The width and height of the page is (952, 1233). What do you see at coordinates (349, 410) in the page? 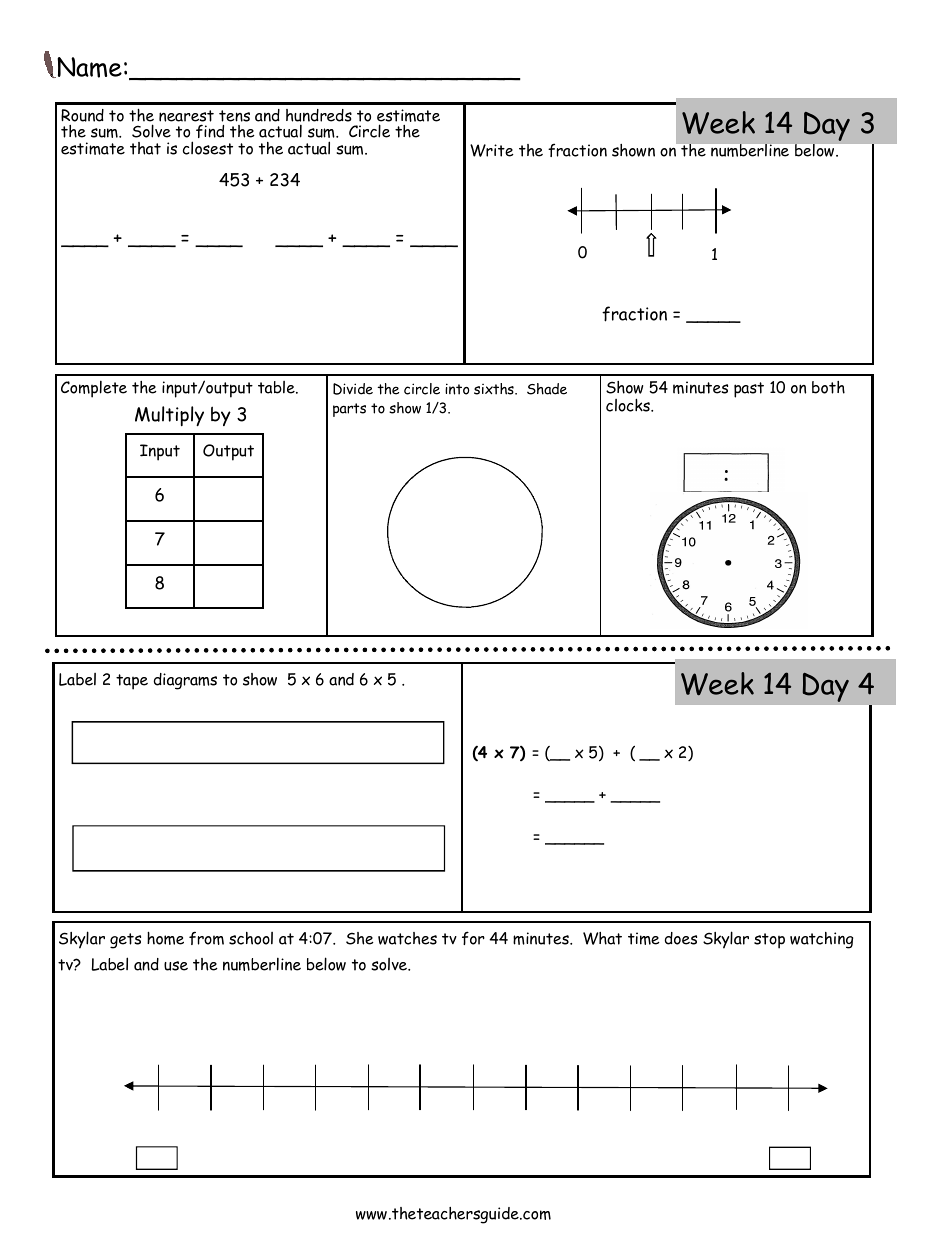
I see `parts` at bounding box center [349, 410].
